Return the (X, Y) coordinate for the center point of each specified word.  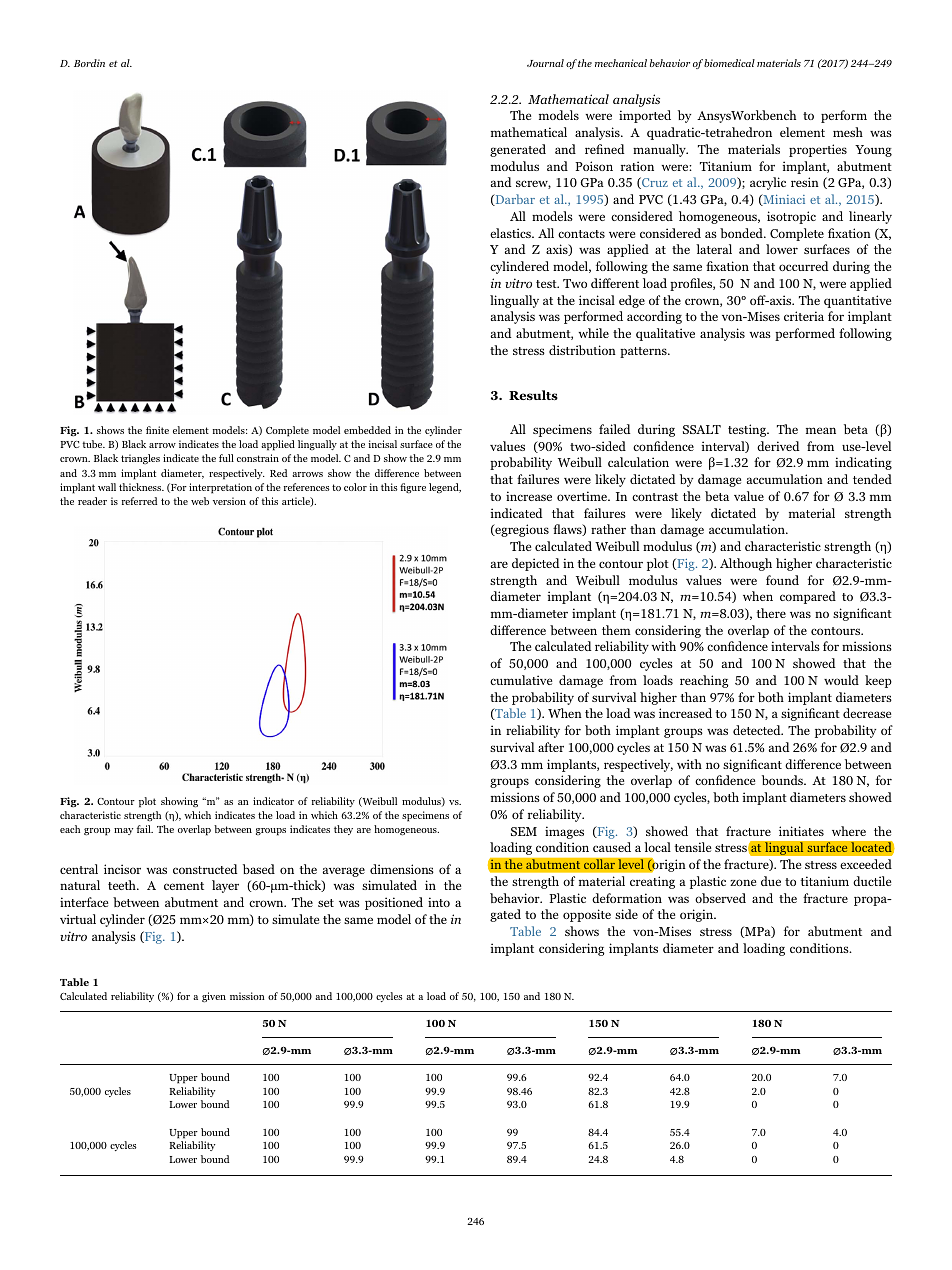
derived (778, 446)
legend (445, 488)
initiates (801, 831)
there (771, 613)
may (123, 831)
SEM (524, 831)
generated (518, 150)
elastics (511, 233)
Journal (545, 63)
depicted (536, 564)
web (200, 501)
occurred (804, 266)
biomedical (729, 63)
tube (93, 444)
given (214, 997)
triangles (140, 459)
